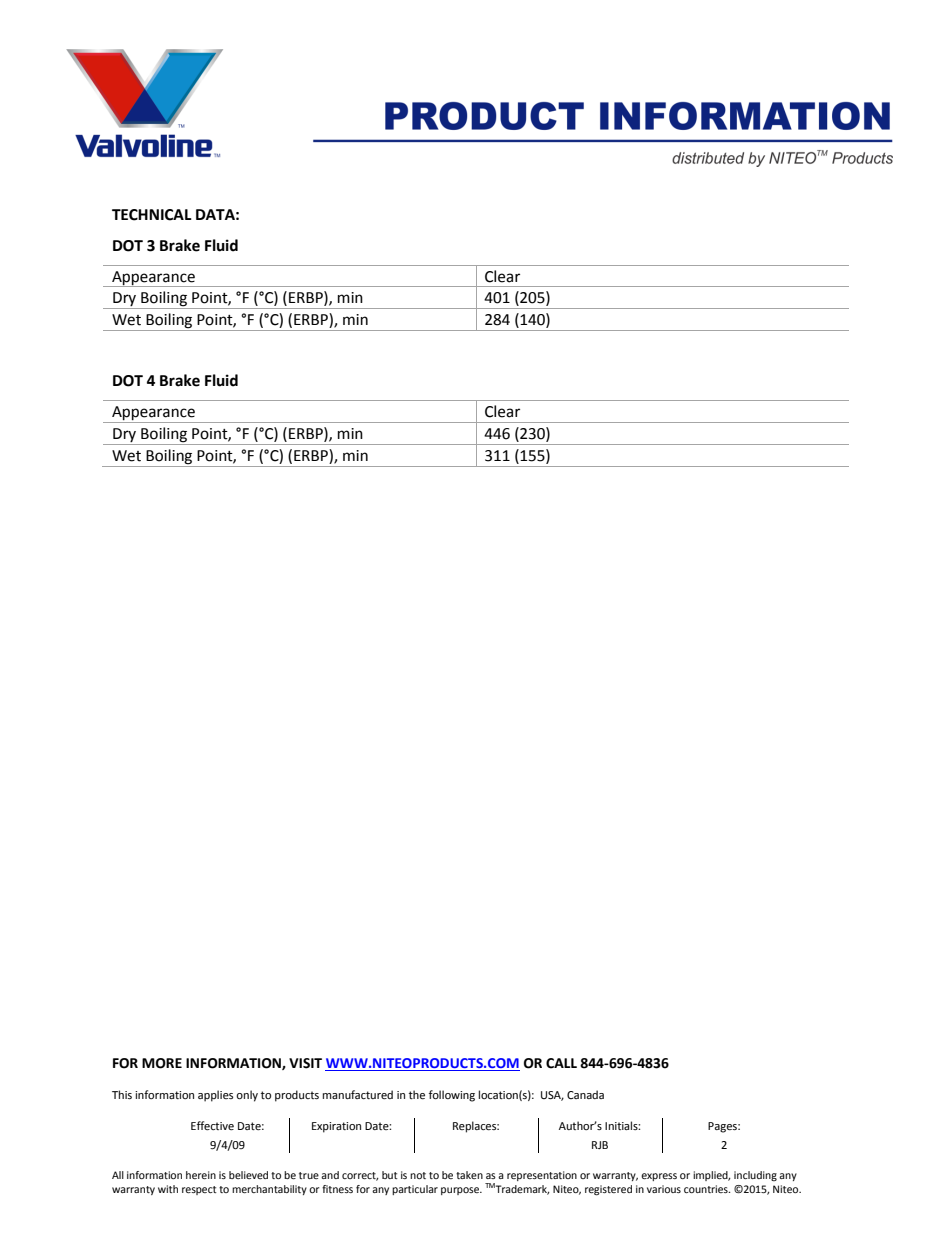 The height and width of the screenshot is (1233, 952). Describe the element at coordinates (659, 1177) in the screenshot. I see `express` at that location.
